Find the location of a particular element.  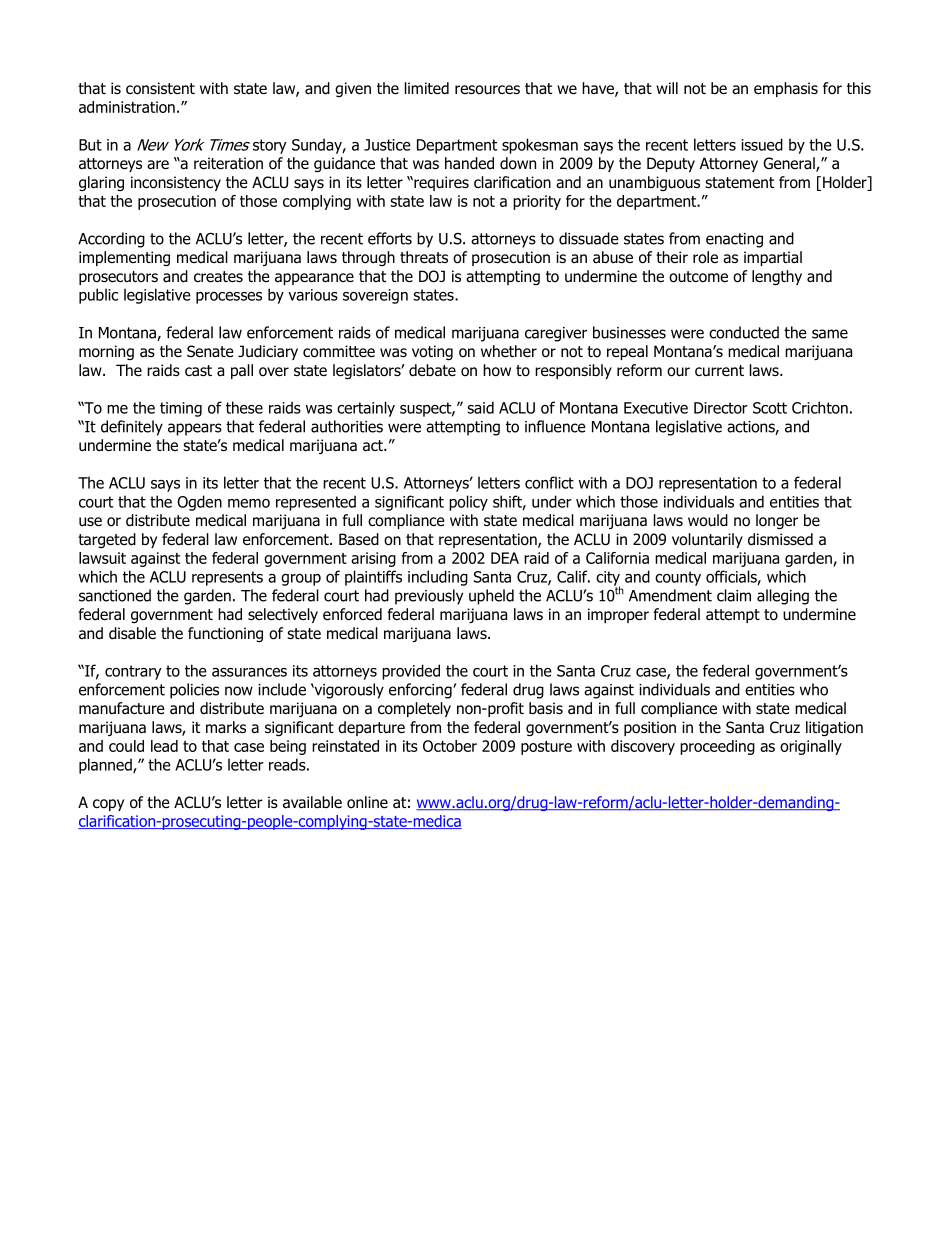

threats is located at coordinates (424, 257).
